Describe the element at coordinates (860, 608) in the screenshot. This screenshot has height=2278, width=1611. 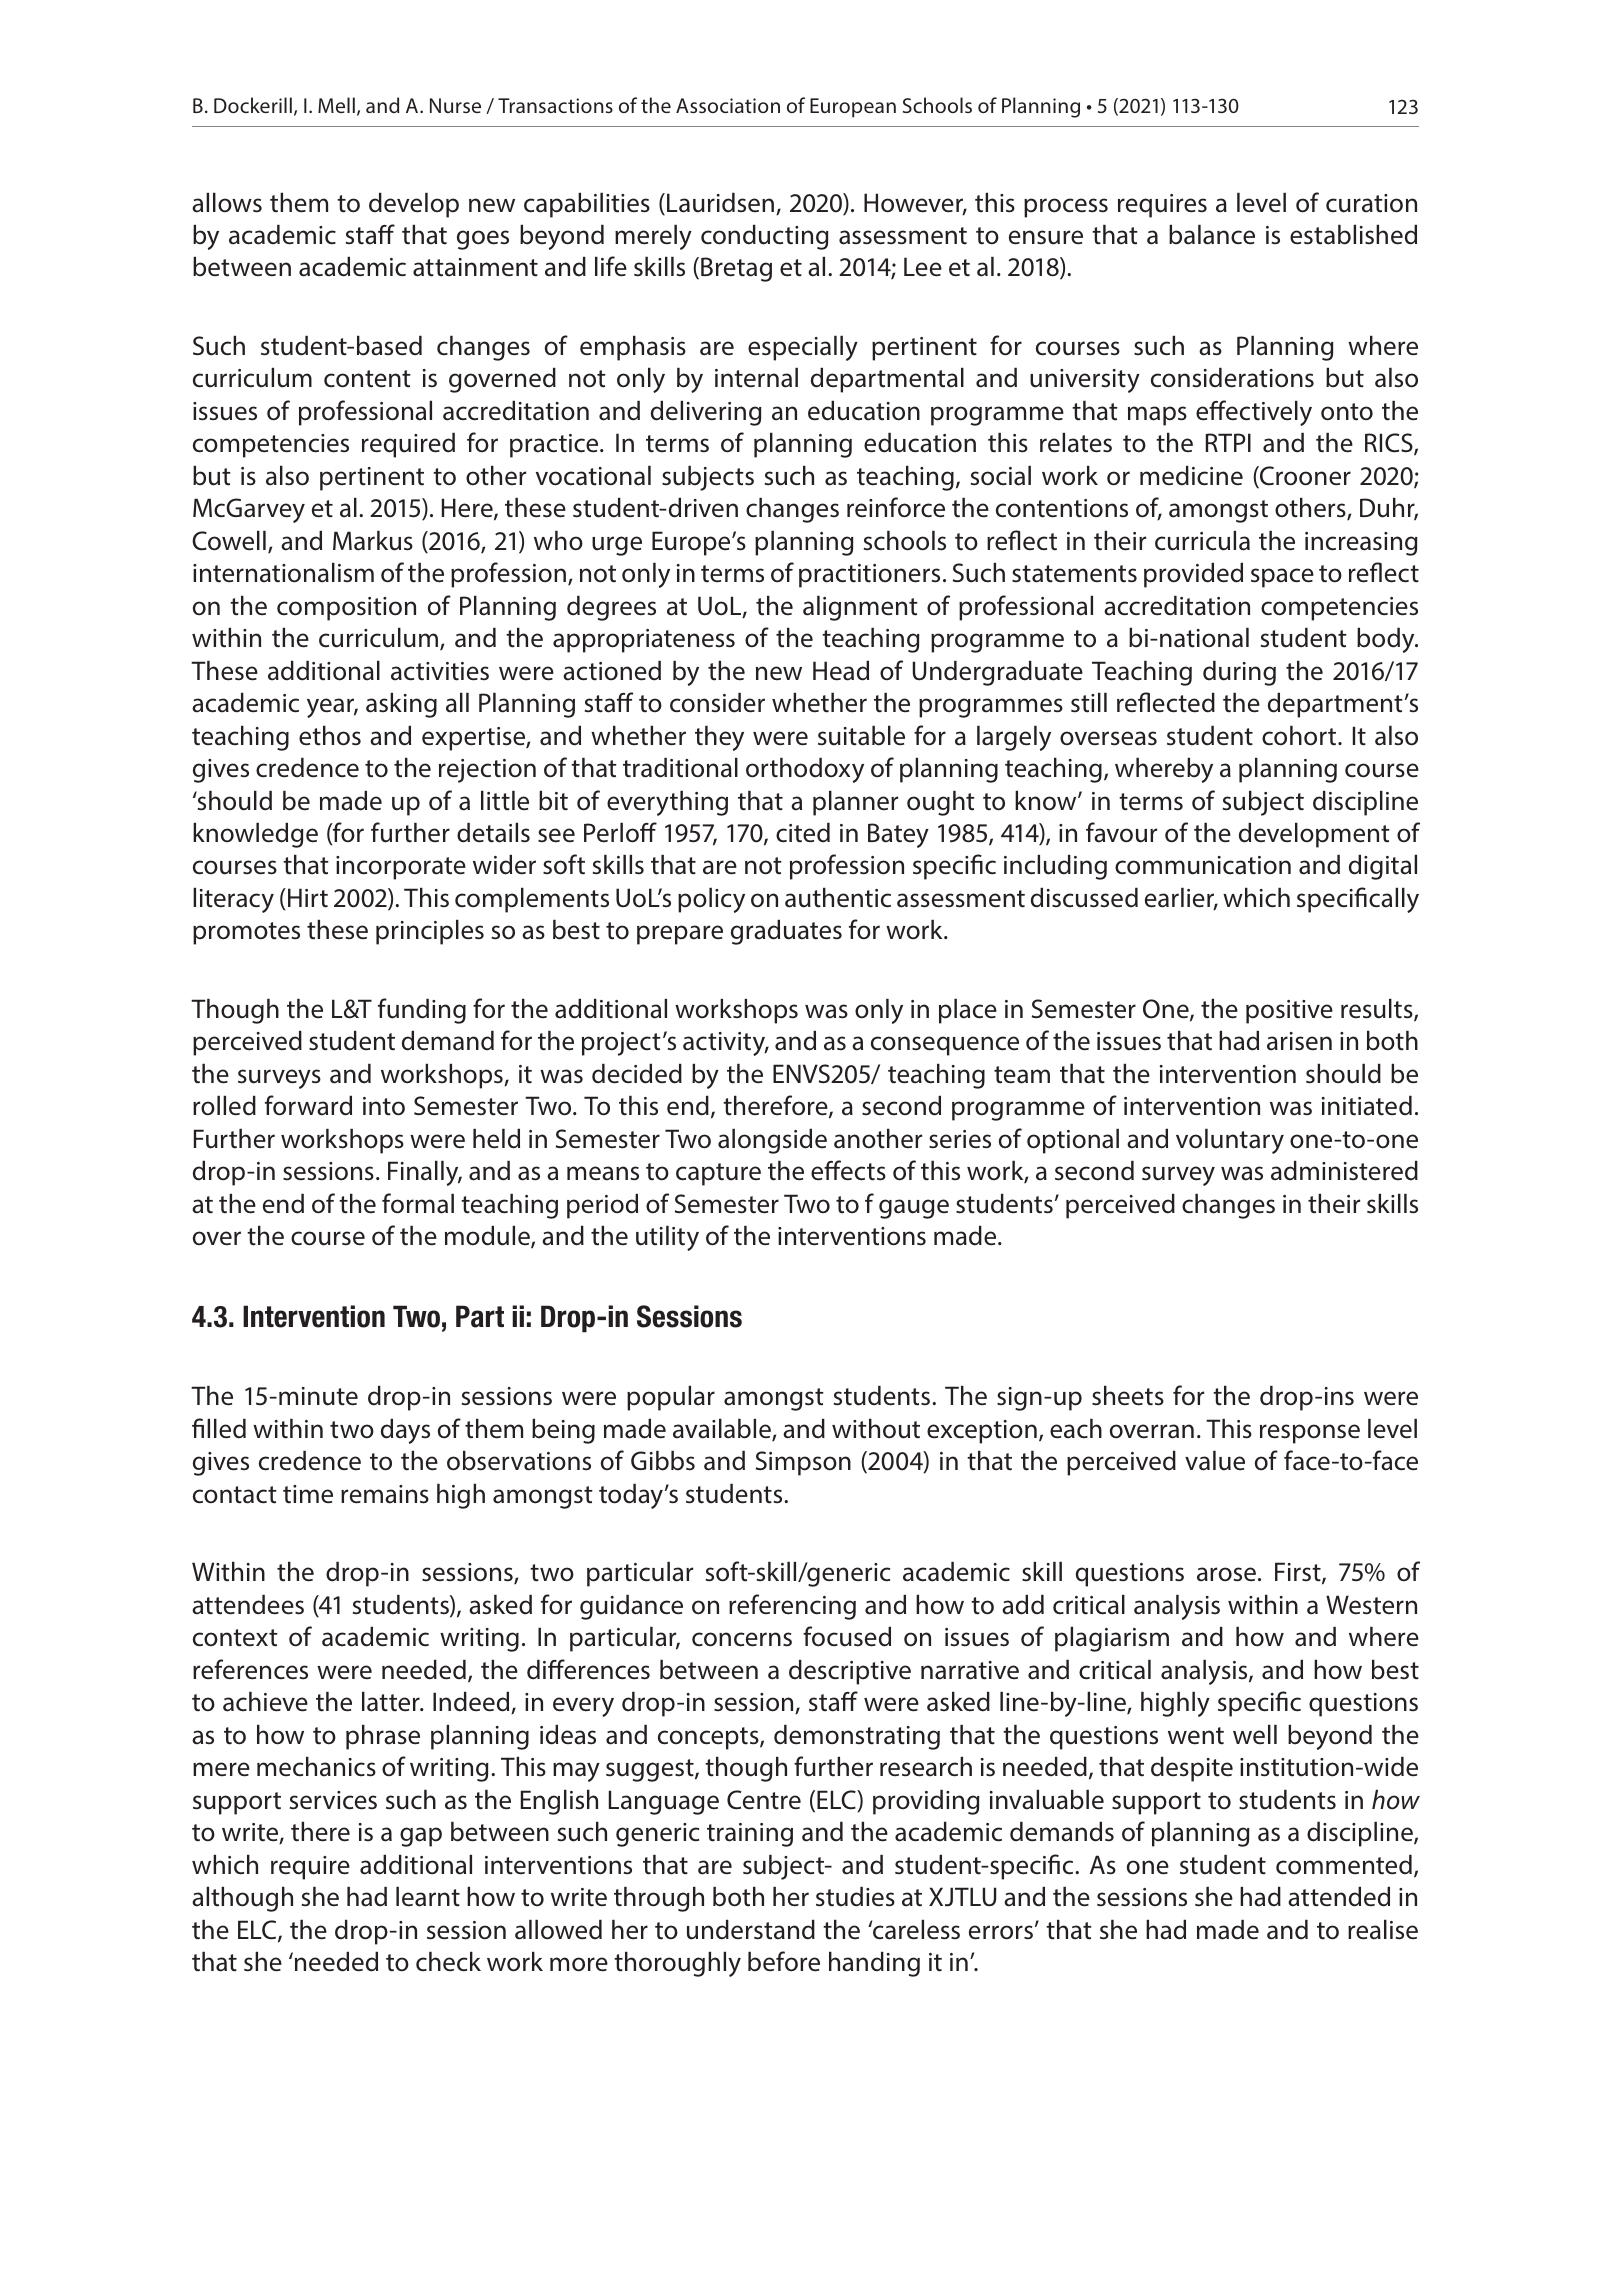
I see `alignment` at that location.
